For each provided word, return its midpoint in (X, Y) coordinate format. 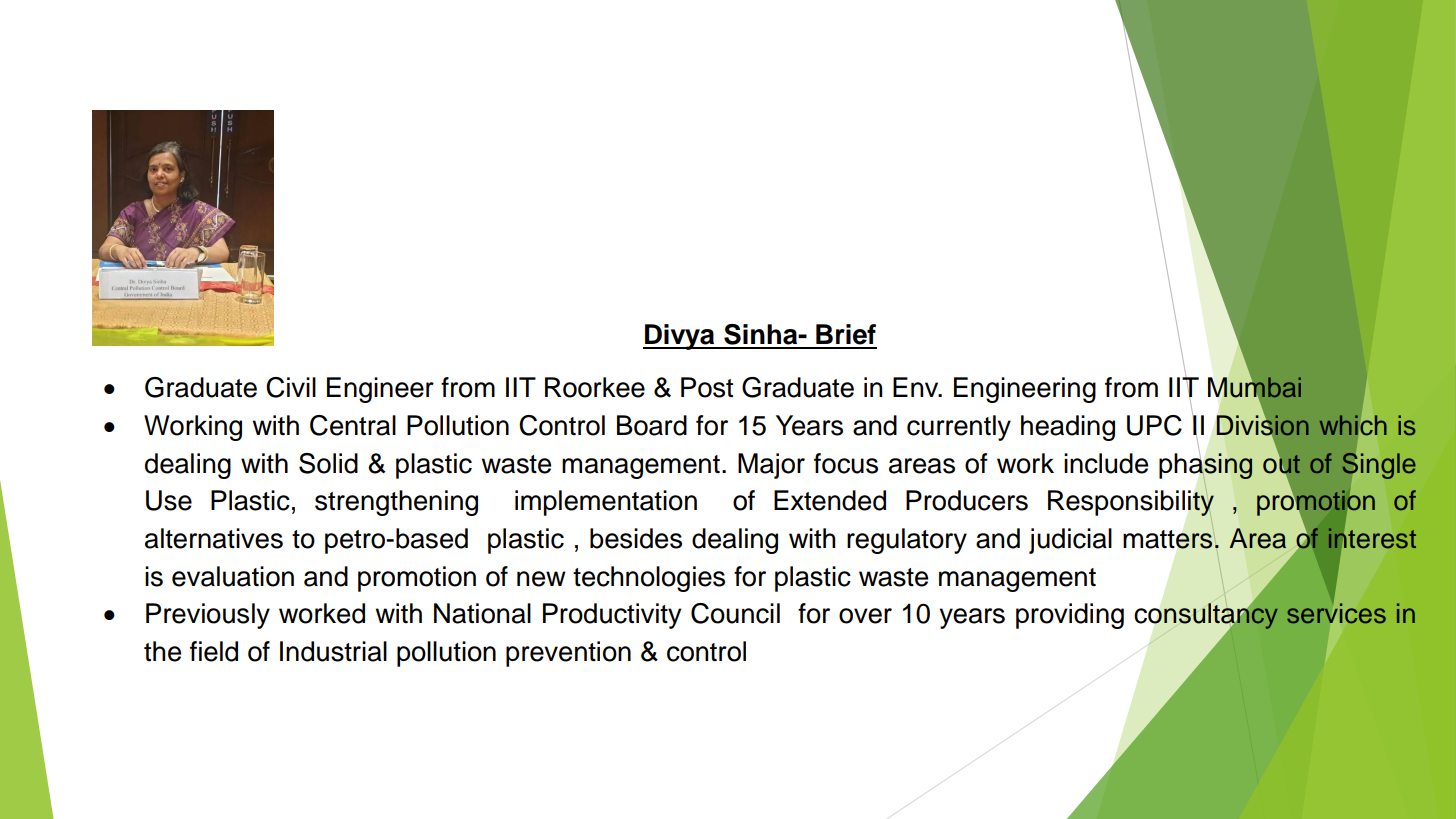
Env (917, 387)
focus (846, 463)
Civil (291, 387)
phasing (1205, 466)
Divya (680, 337)
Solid (328, 463)
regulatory (907, 541)
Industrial (333, 651)
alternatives (214, 538)
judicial (1070, 541)
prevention (568, 654)
